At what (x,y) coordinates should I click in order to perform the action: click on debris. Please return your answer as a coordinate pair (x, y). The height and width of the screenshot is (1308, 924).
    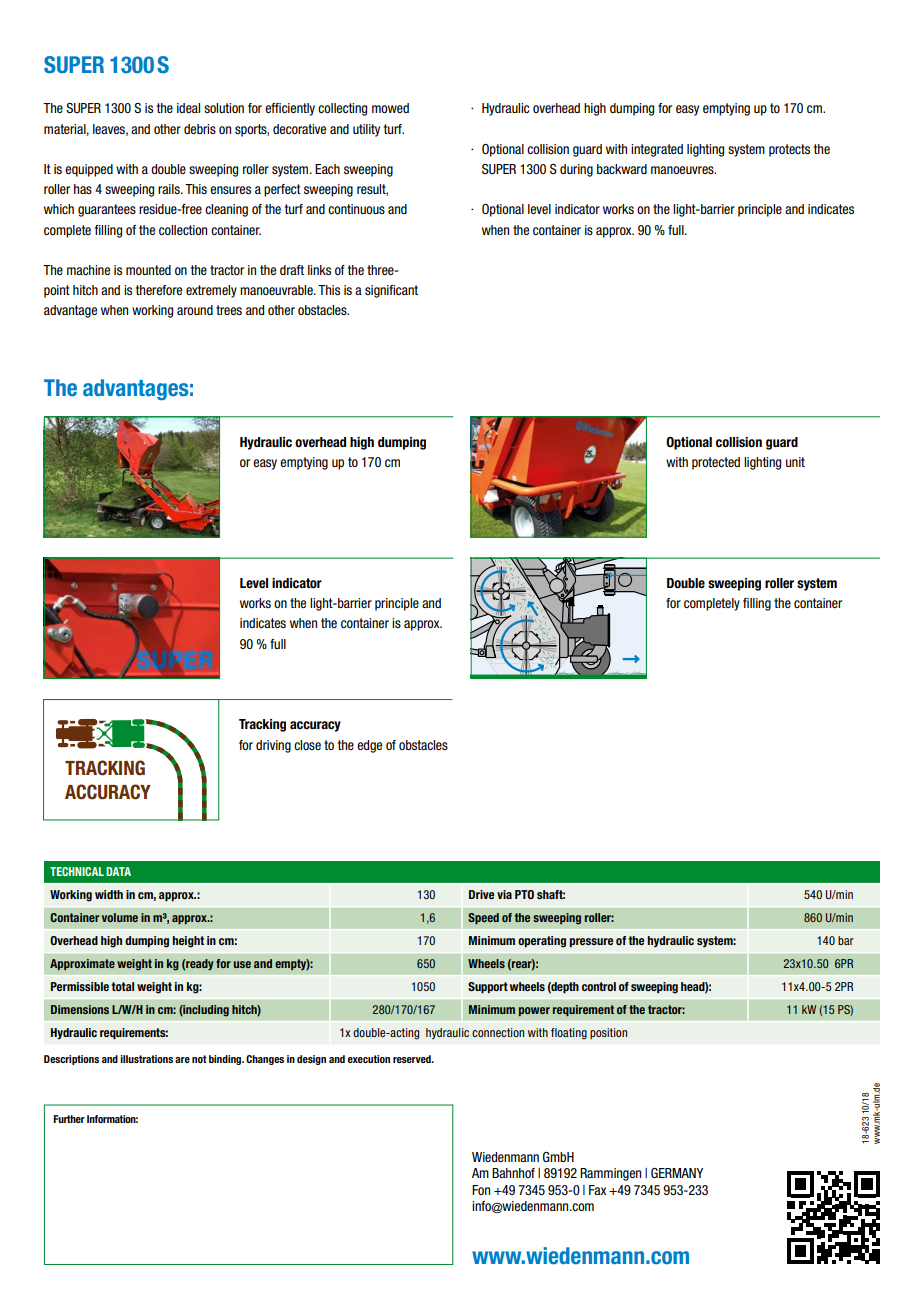
    Looking at the image, I should click on (200, 129).
